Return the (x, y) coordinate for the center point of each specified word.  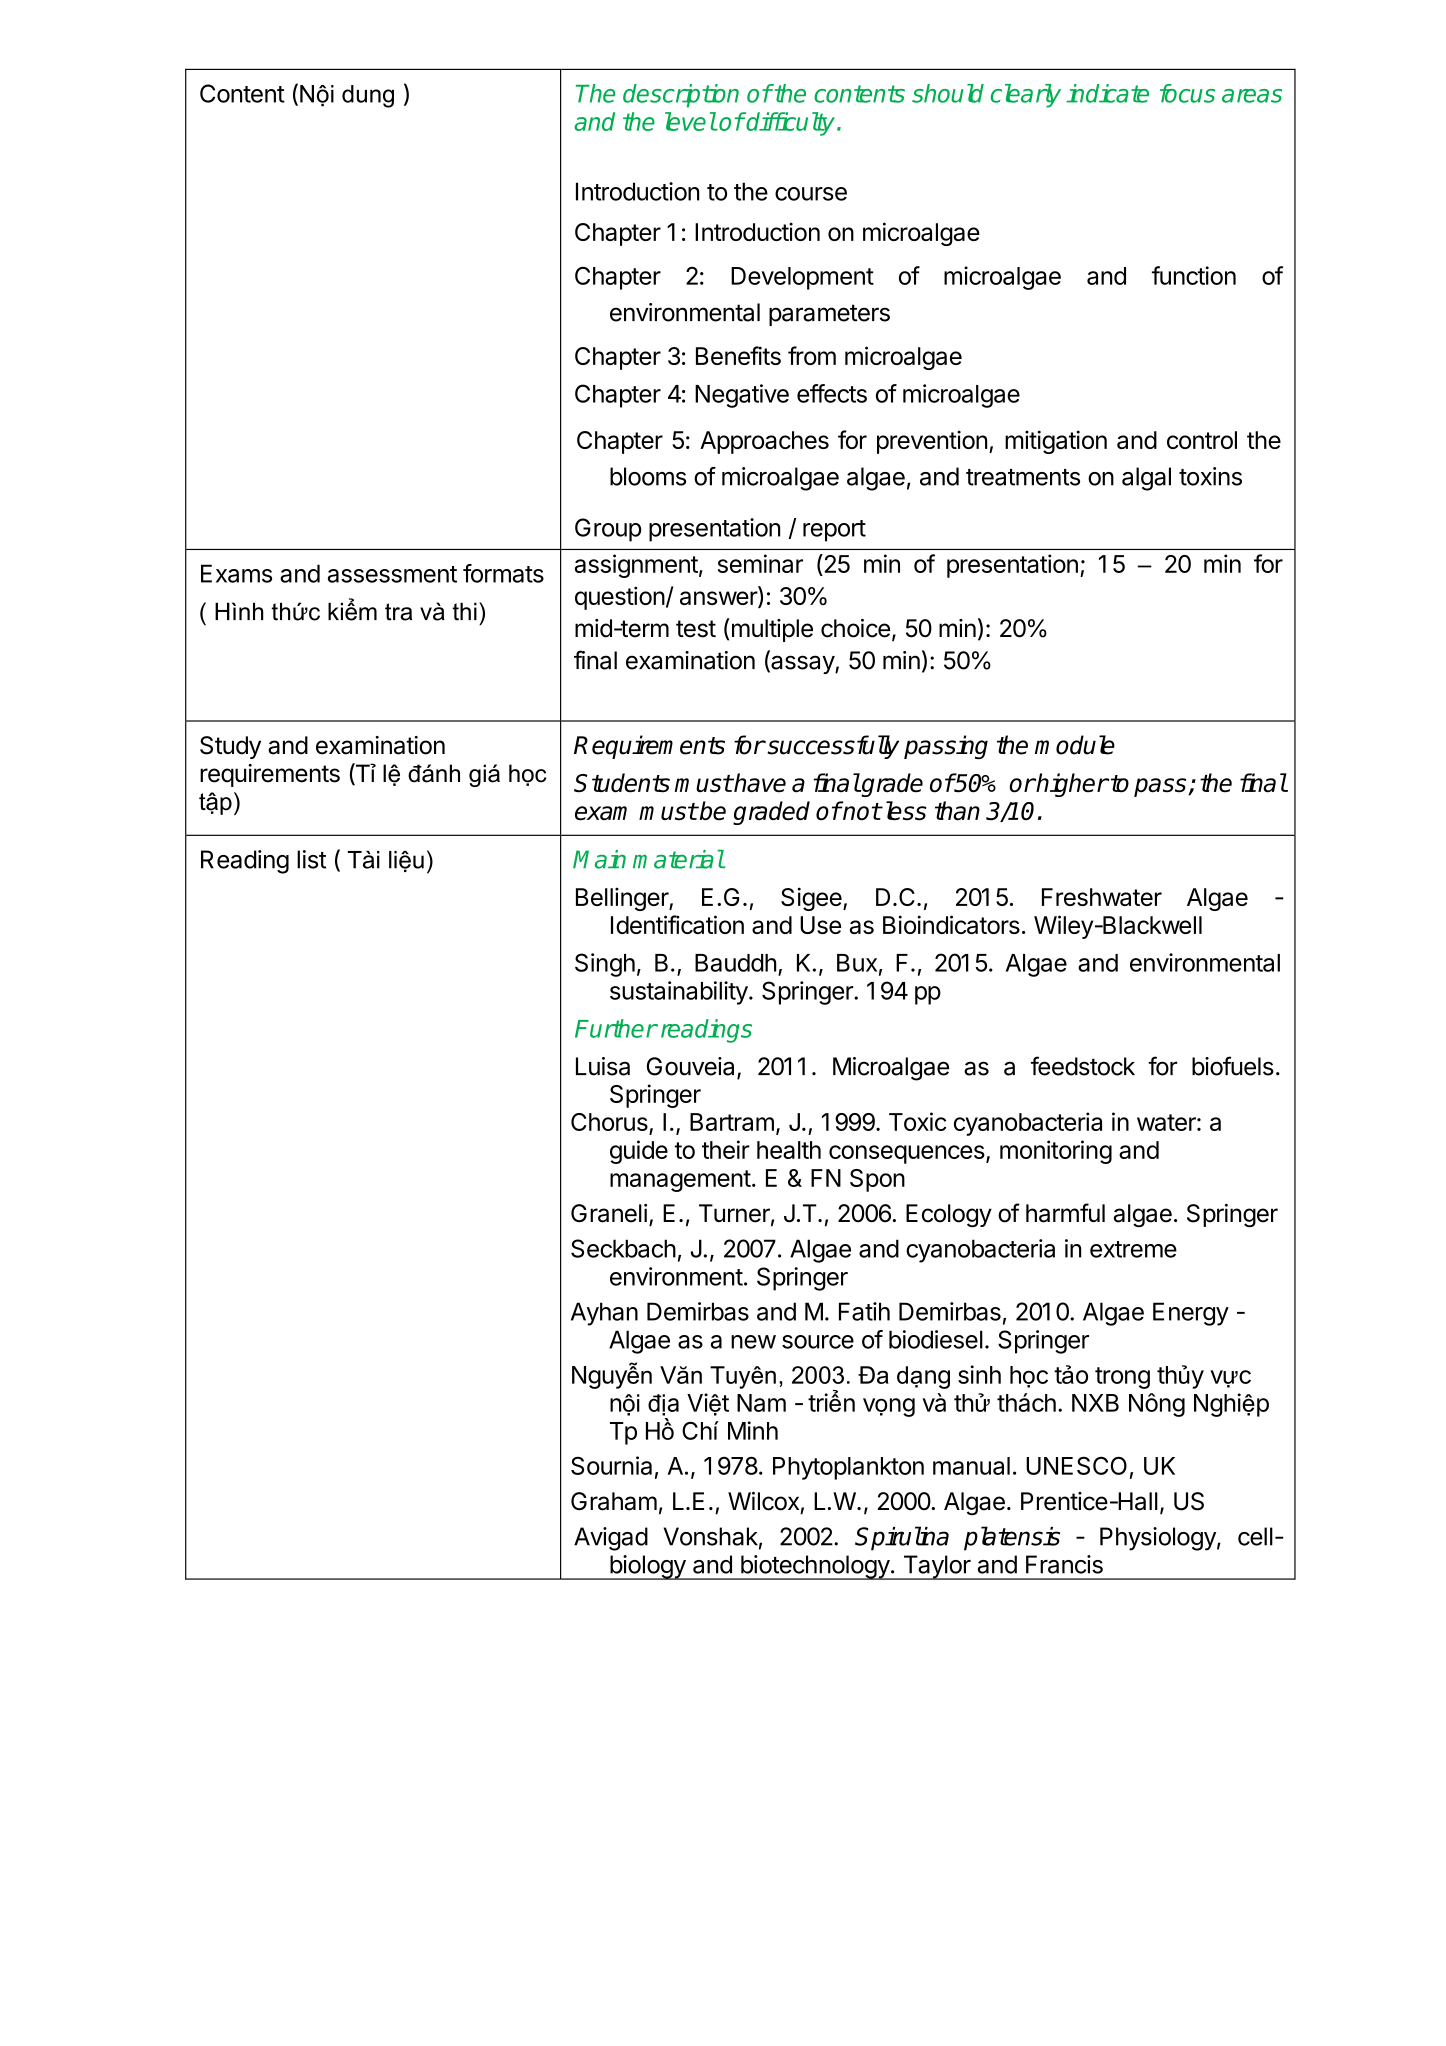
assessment (392, 574)
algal (1146, 479)
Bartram (732, 1122)
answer (719, 599)
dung (368, 96)
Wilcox (763, 1501)
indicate (1107, 93)
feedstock (1083, 1066)
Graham (614, 1501)
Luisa (603, 1066)
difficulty (791, 124)
